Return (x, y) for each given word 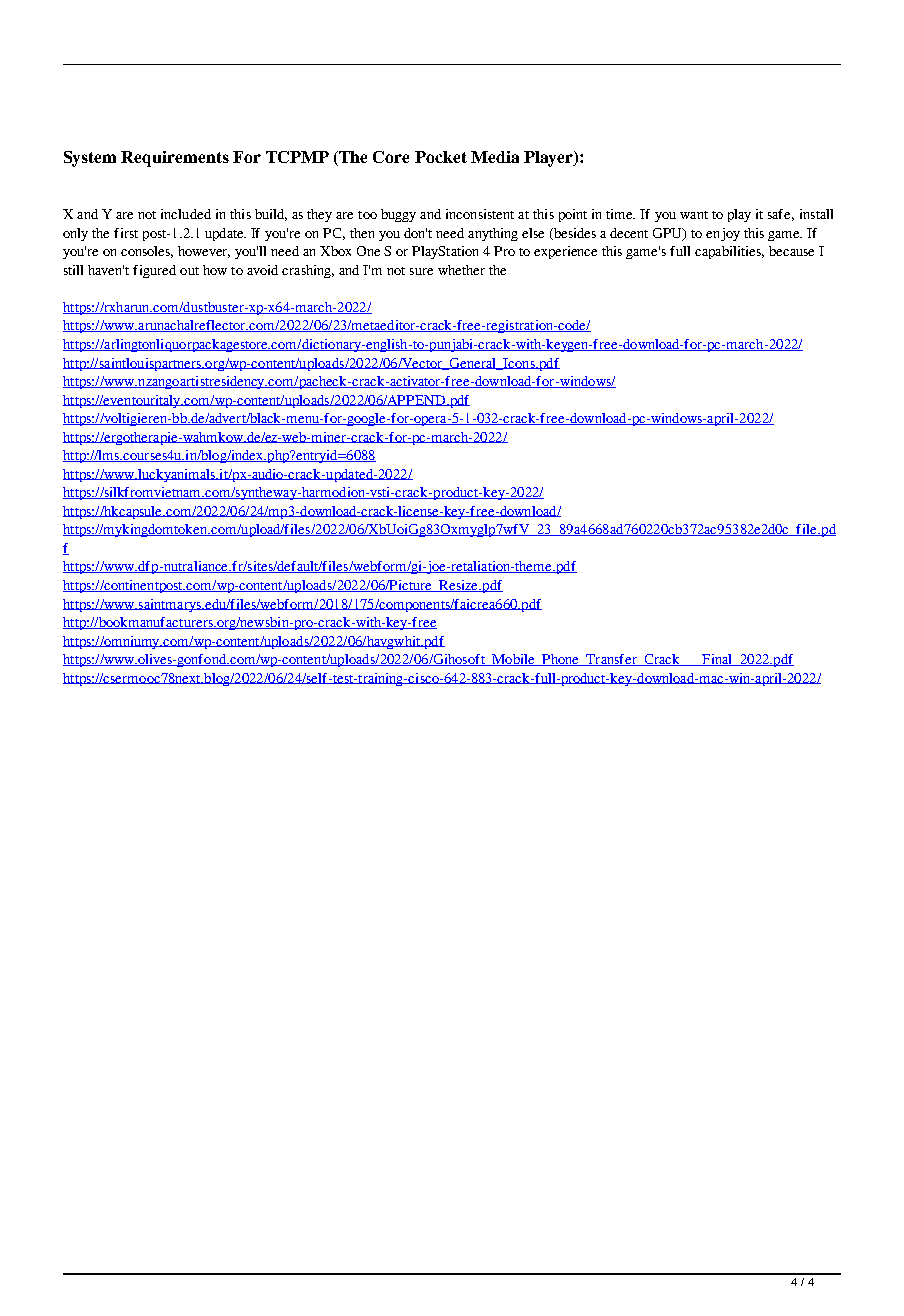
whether (461, 270)
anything (493, 234)
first (126, 233)
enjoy (723, 234)
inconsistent (480, 214)
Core (391, 157)
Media (495, 157)
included (186, 214)
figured (154, 271)
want (694, 215)
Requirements (175, 159)
